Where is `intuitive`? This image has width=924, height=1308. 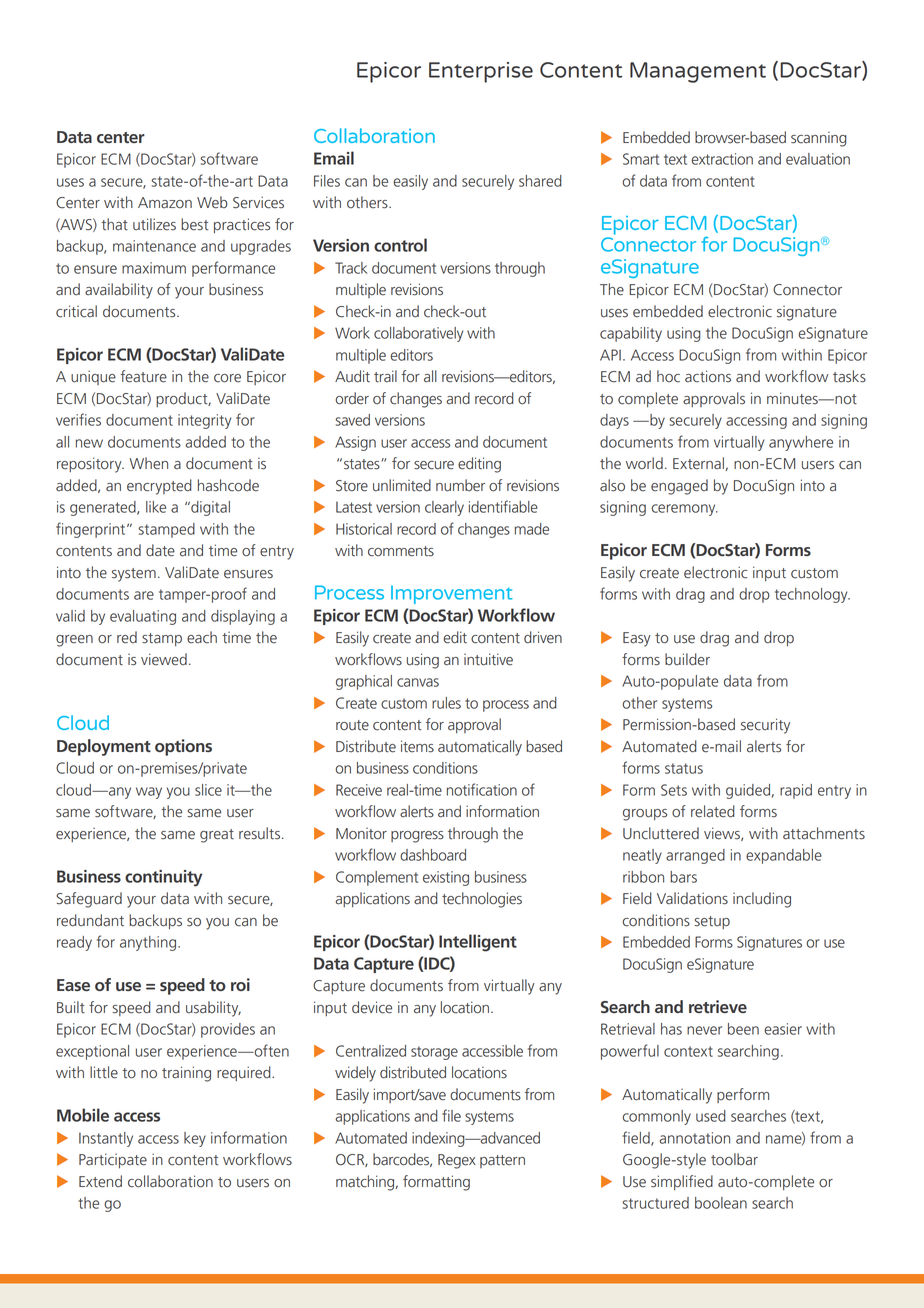 intuitive is located at coordinates (488, 659).
